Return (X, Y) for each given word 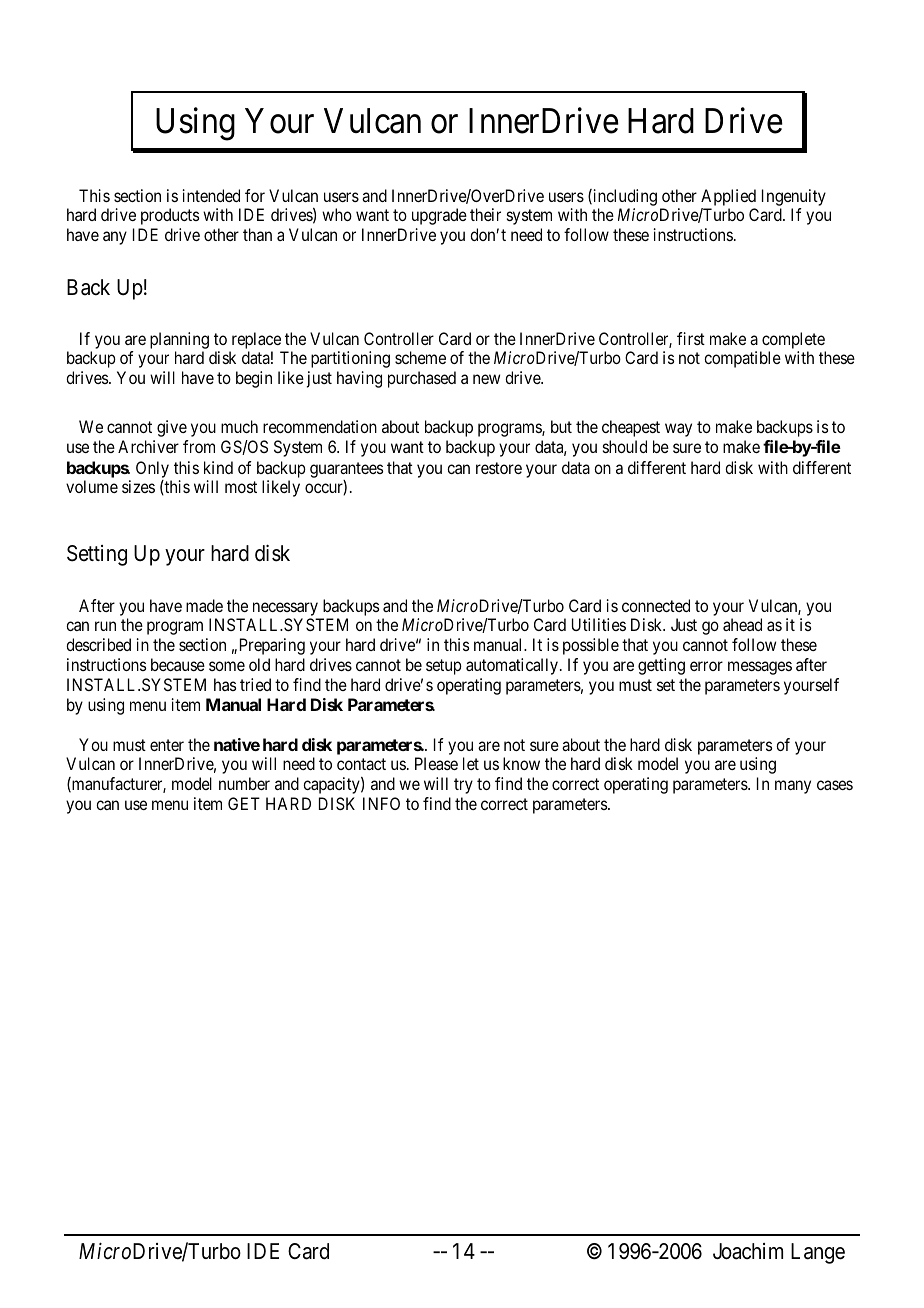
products (170, 216)
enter (167, 745)
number (244, 783)
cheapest (631, 428)
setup (444, 667)
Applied (728, 197)
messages (760, 668)
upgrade (439, 216)
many (793, 787)
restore (499, 468)
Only (152, 469)
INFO (381, 803)
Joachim (748, 1251)
